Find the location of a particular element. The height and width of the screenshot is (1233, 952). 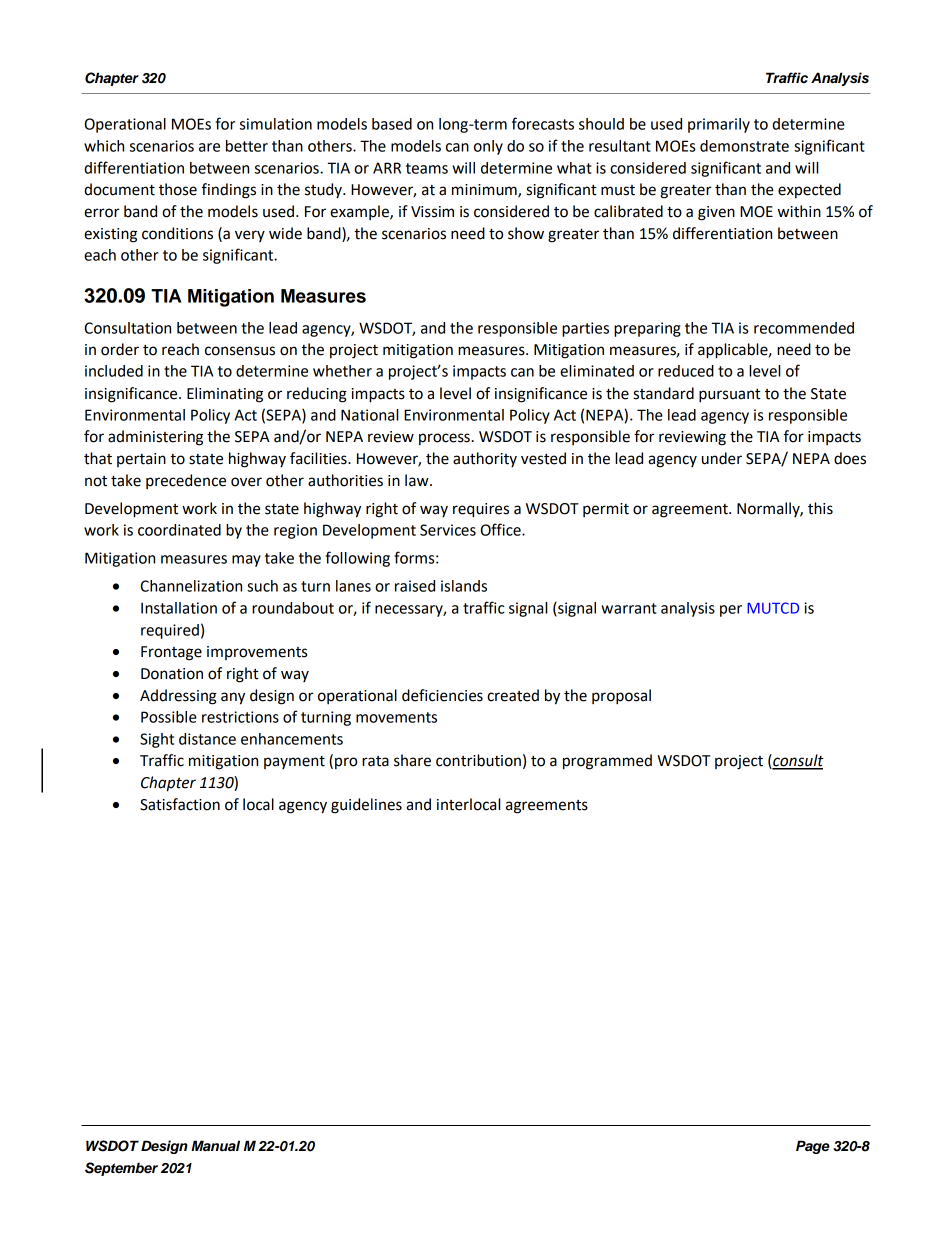

programmed is located at coordinates (607, 762).
